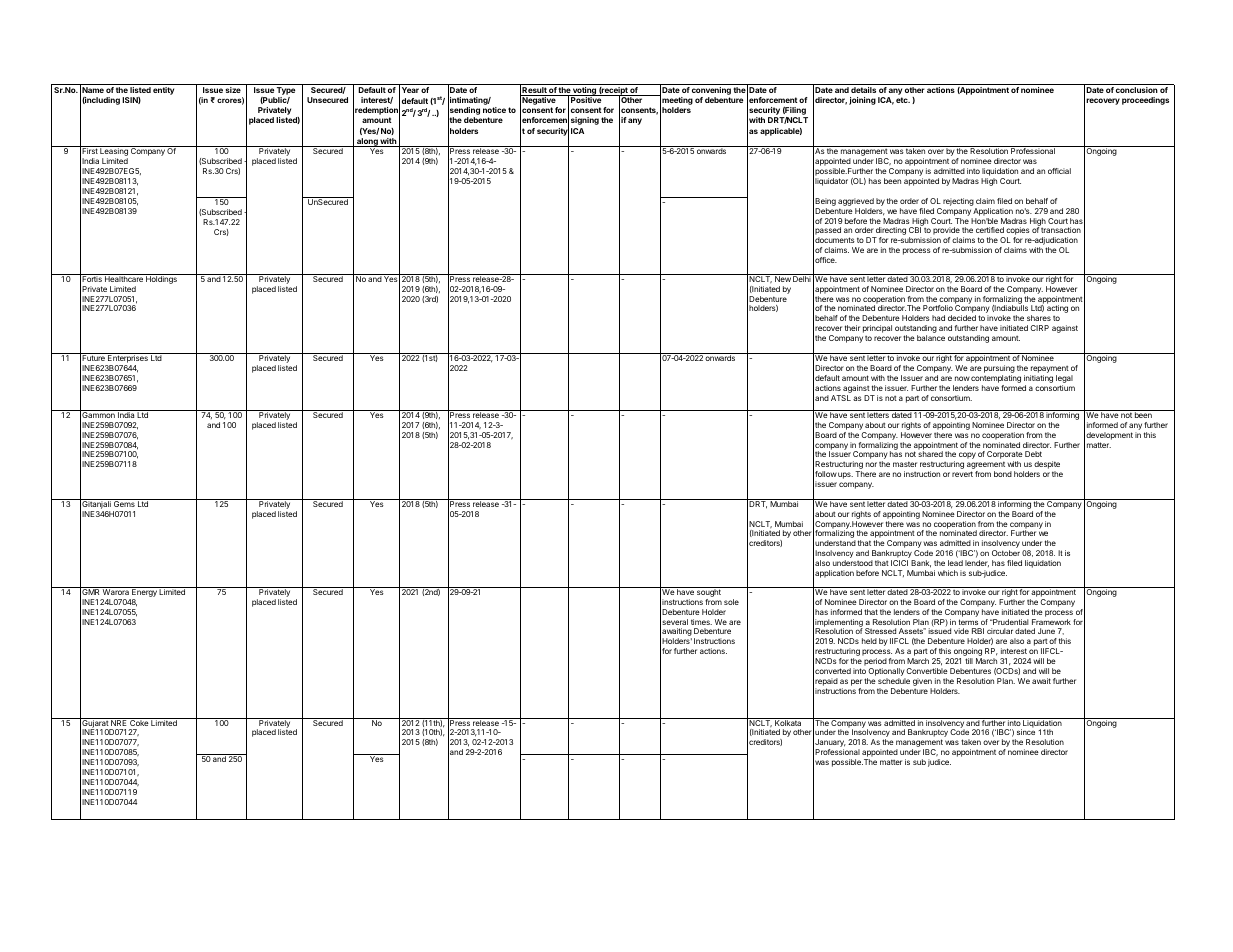 This screenshot has height=952, width=1233. Describe the element at coordinates (124, 503) in the screenshot. I see `Gems` at that location.
